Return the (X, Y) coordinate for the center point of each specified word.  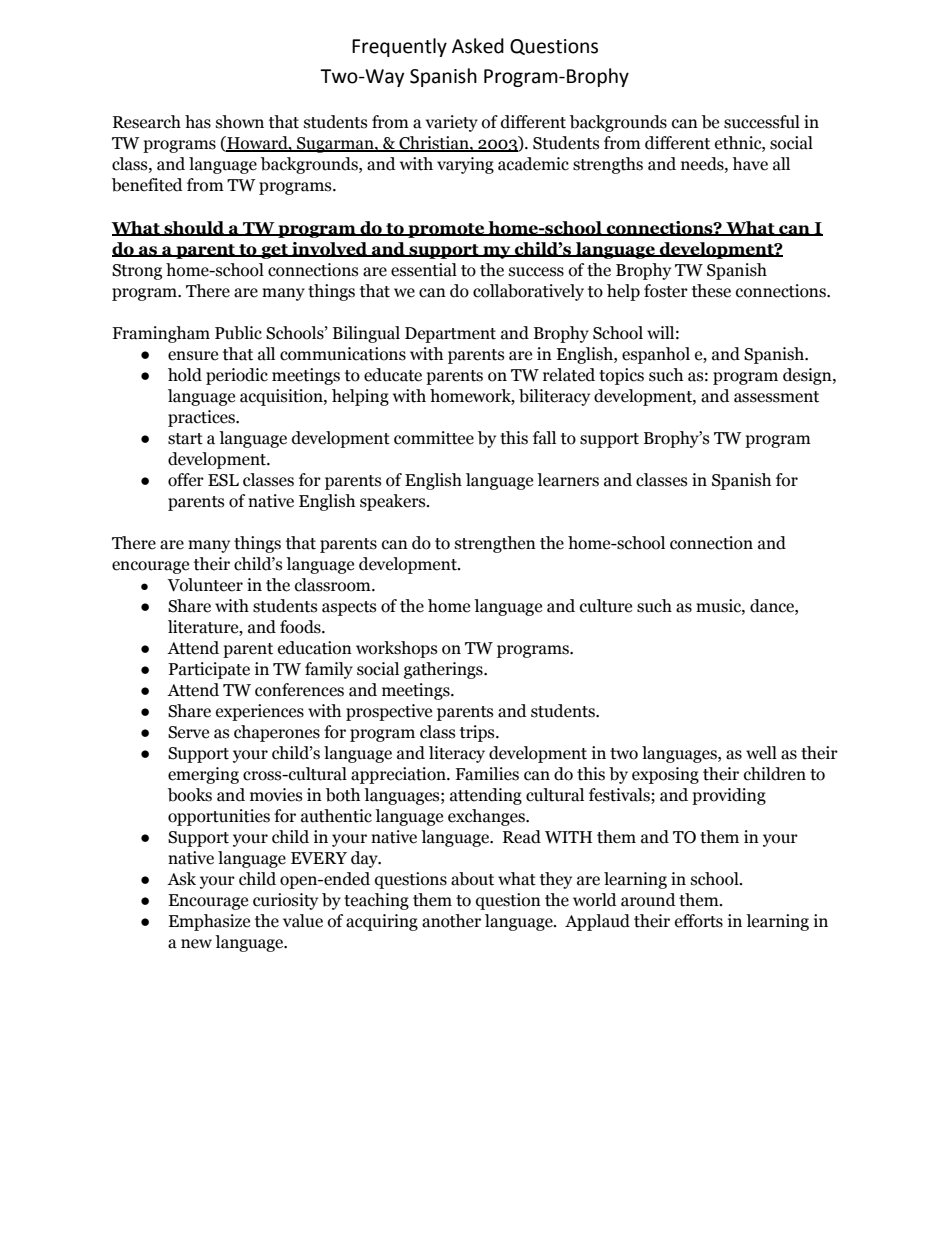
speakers (394, 502)
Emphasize (209, 922)
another (451, 921)
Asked (478, 46)
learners (568, 480)
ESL (223, 480)
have (750, 164)
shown (240, 122)
